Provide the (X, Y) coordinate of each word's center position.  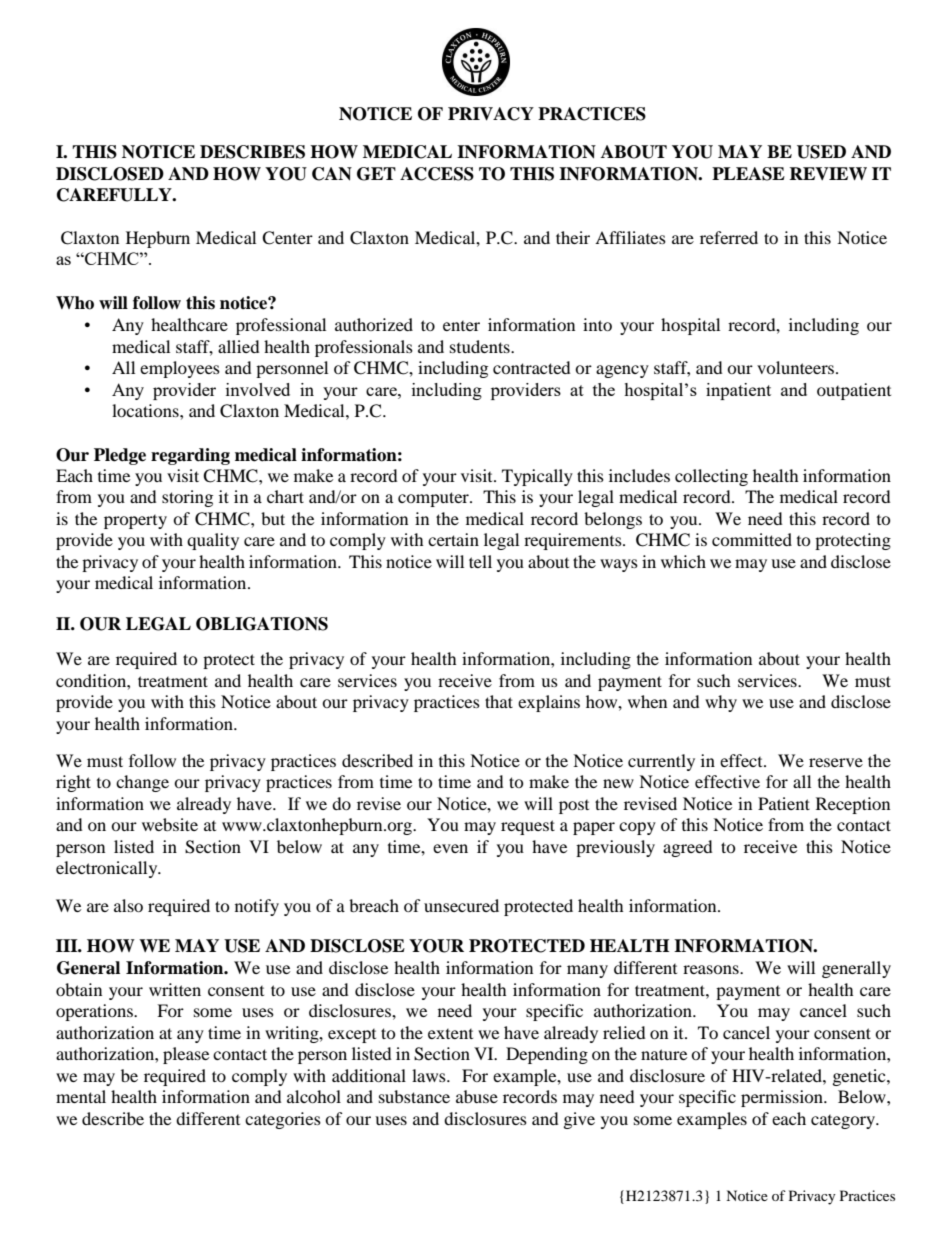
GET (376, 174)
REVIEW (828, 173)
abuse (477, 1096)
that (499, 701)
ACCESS (437, 174)
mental (81, 1096)
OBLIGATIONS (262, 624)
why (721, 703)
